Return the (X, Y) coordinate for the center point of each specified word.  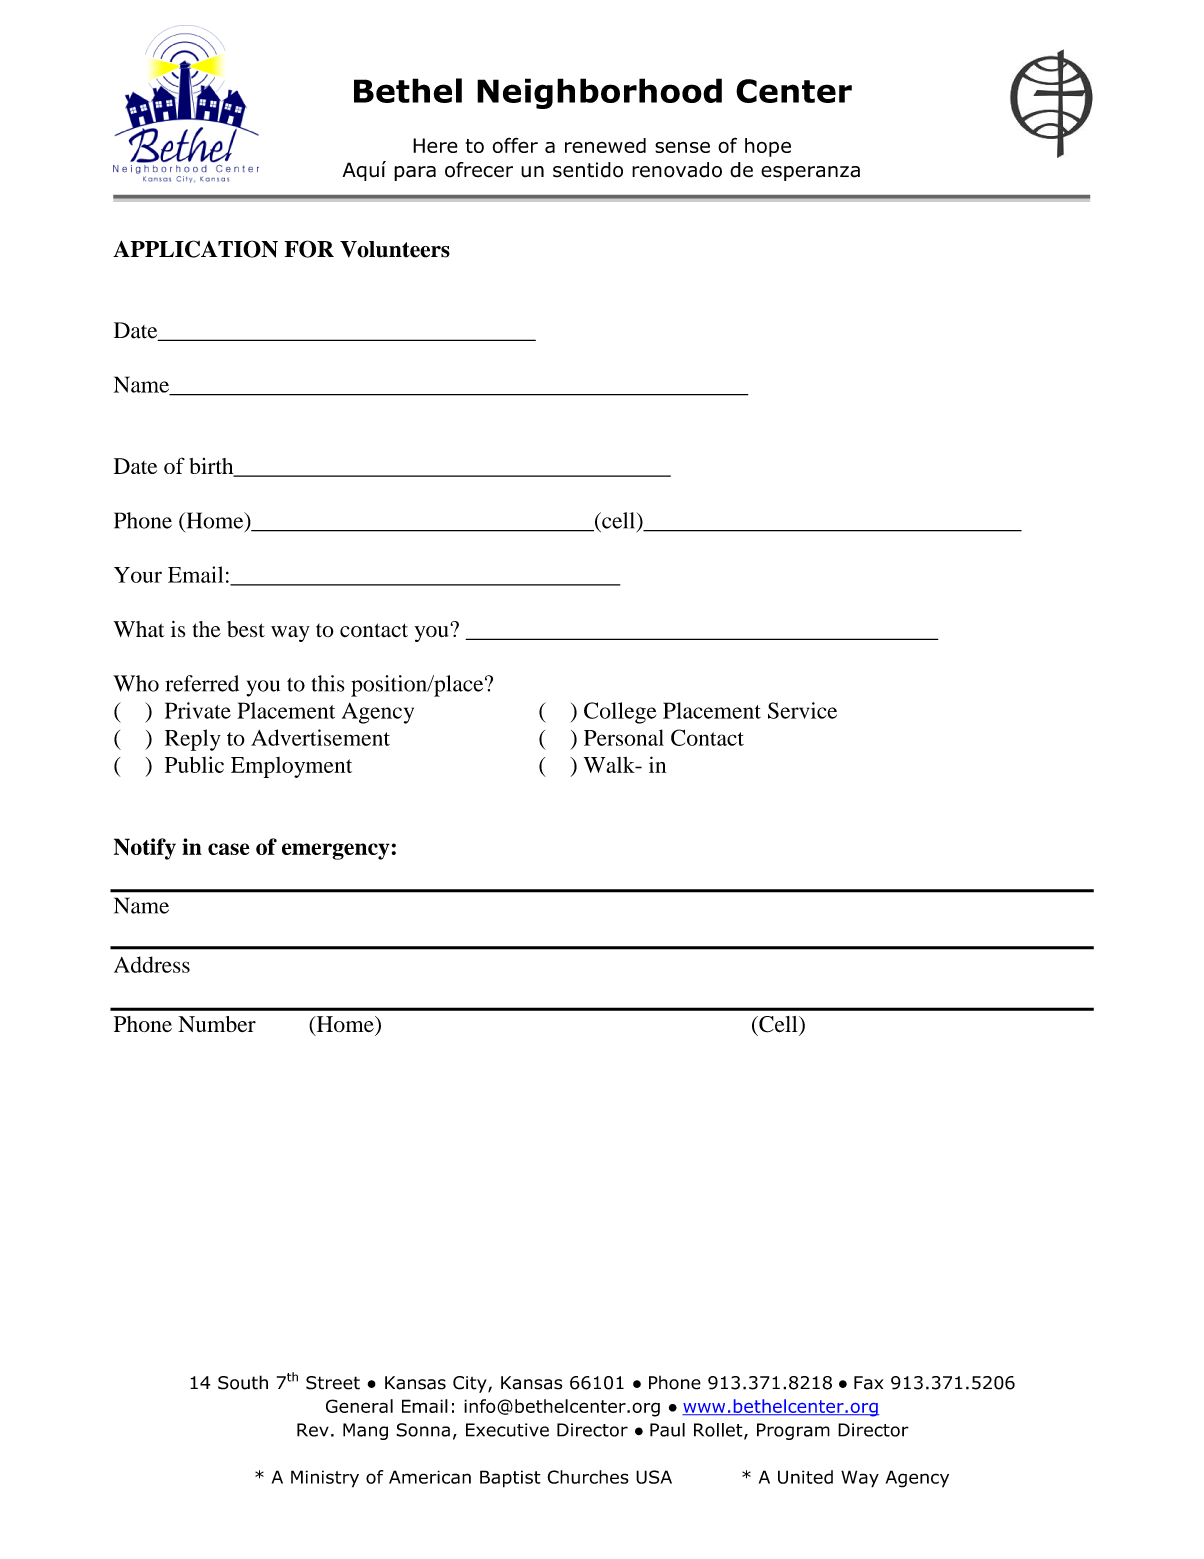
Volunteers (395, 249)
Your (138, 575)
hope (768, 147)
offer (515, 145)
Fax (868, 1383)
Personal (624, 737)
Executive (507, 1430)
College (620, 713)
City (471, 1384)
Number (217, 1024)
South (243, 1382)
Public (194, 764)
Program (793, 1431)
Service (802, 710)
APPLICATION (195, 249)
